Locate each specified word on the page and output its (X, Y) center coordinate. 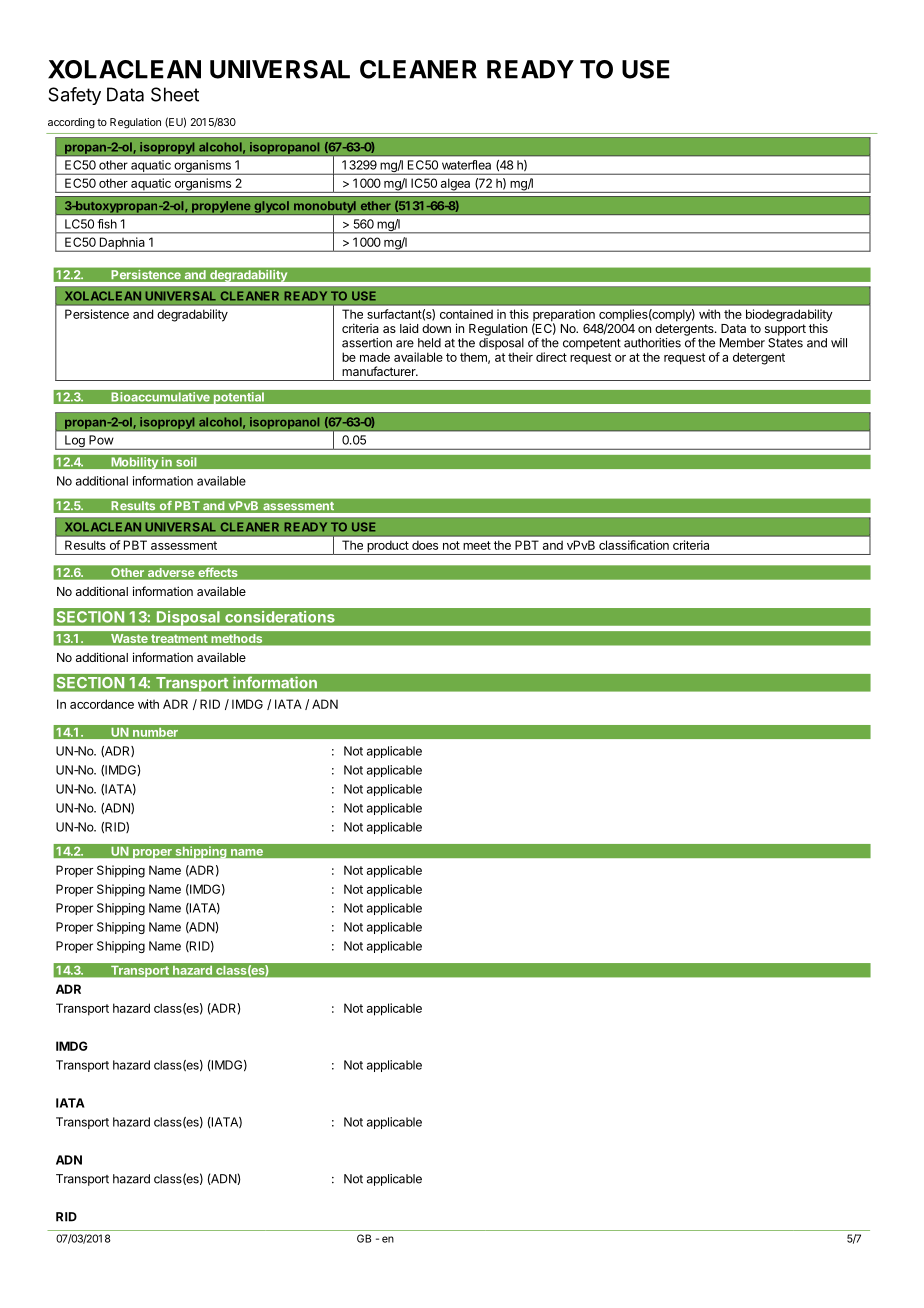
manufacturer (380, 371)
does (425, 545)
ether (376, 205)
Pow (101, 440)
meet (477, 545)
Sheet (175, 94)
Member (742, 343)
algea (455, 185)
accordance (102, 704)
